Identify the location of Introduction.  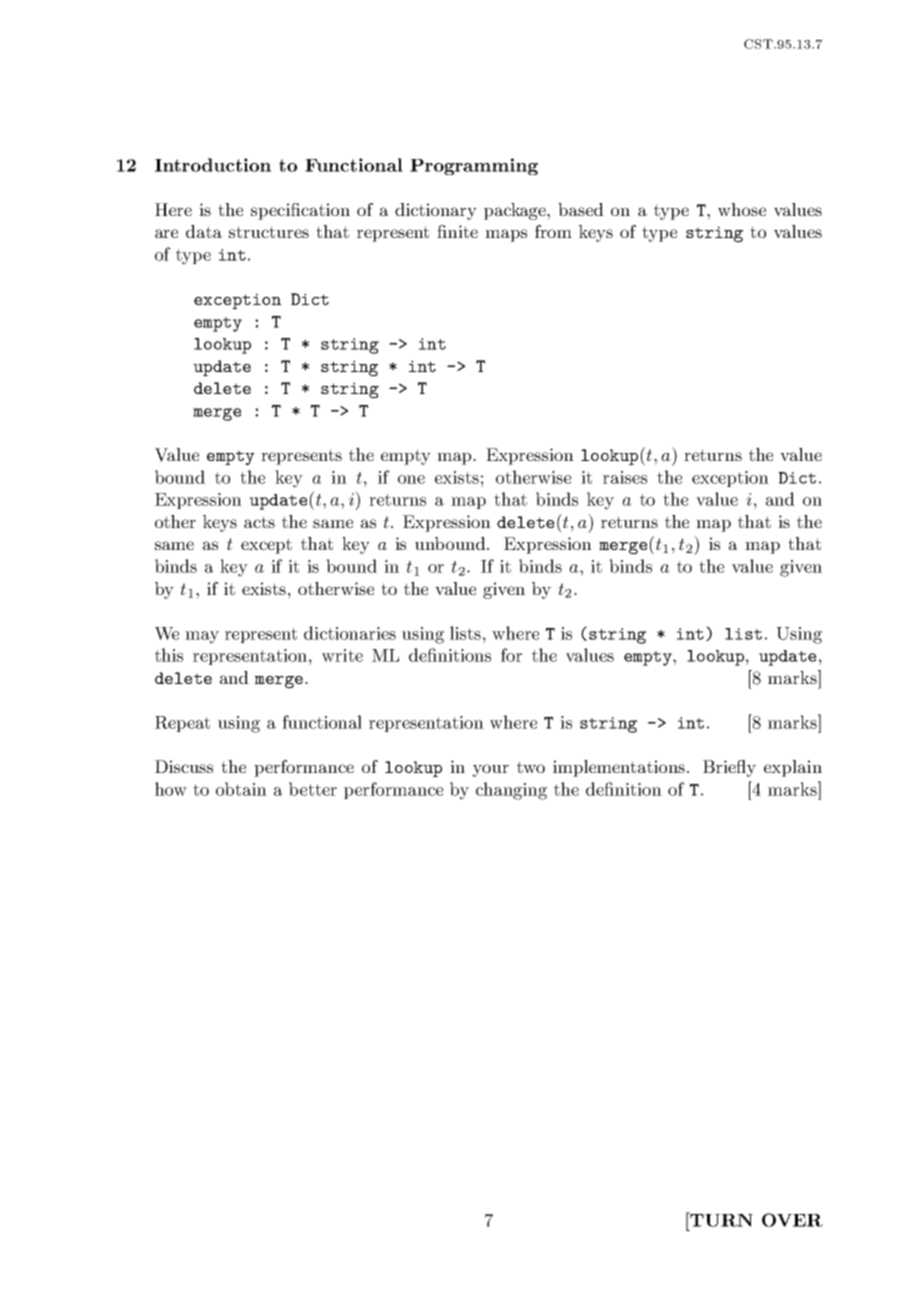
(213, 165).
